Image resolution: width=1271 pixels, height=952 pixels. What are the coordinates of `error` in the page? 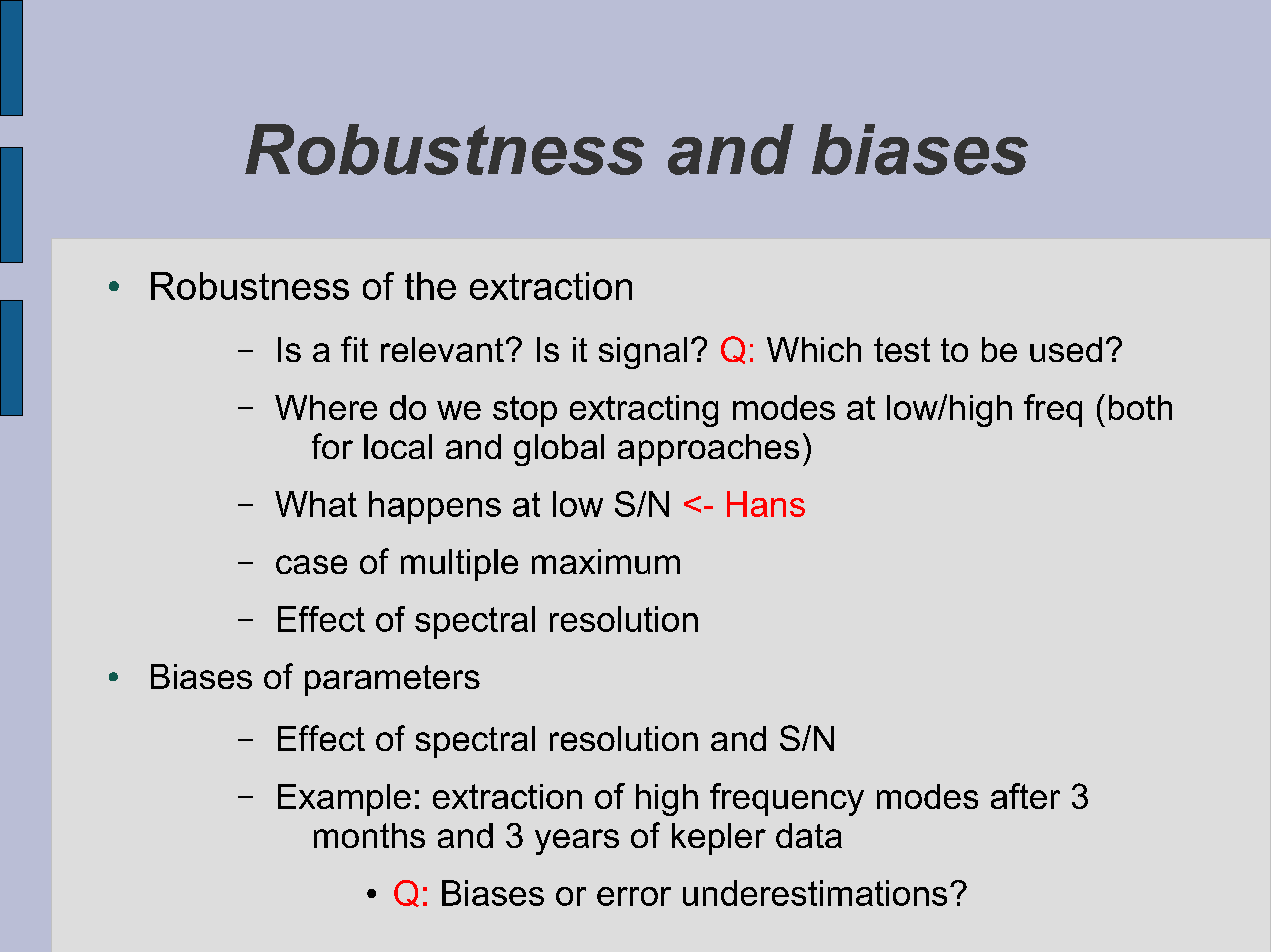 It's located at (634, 896).
